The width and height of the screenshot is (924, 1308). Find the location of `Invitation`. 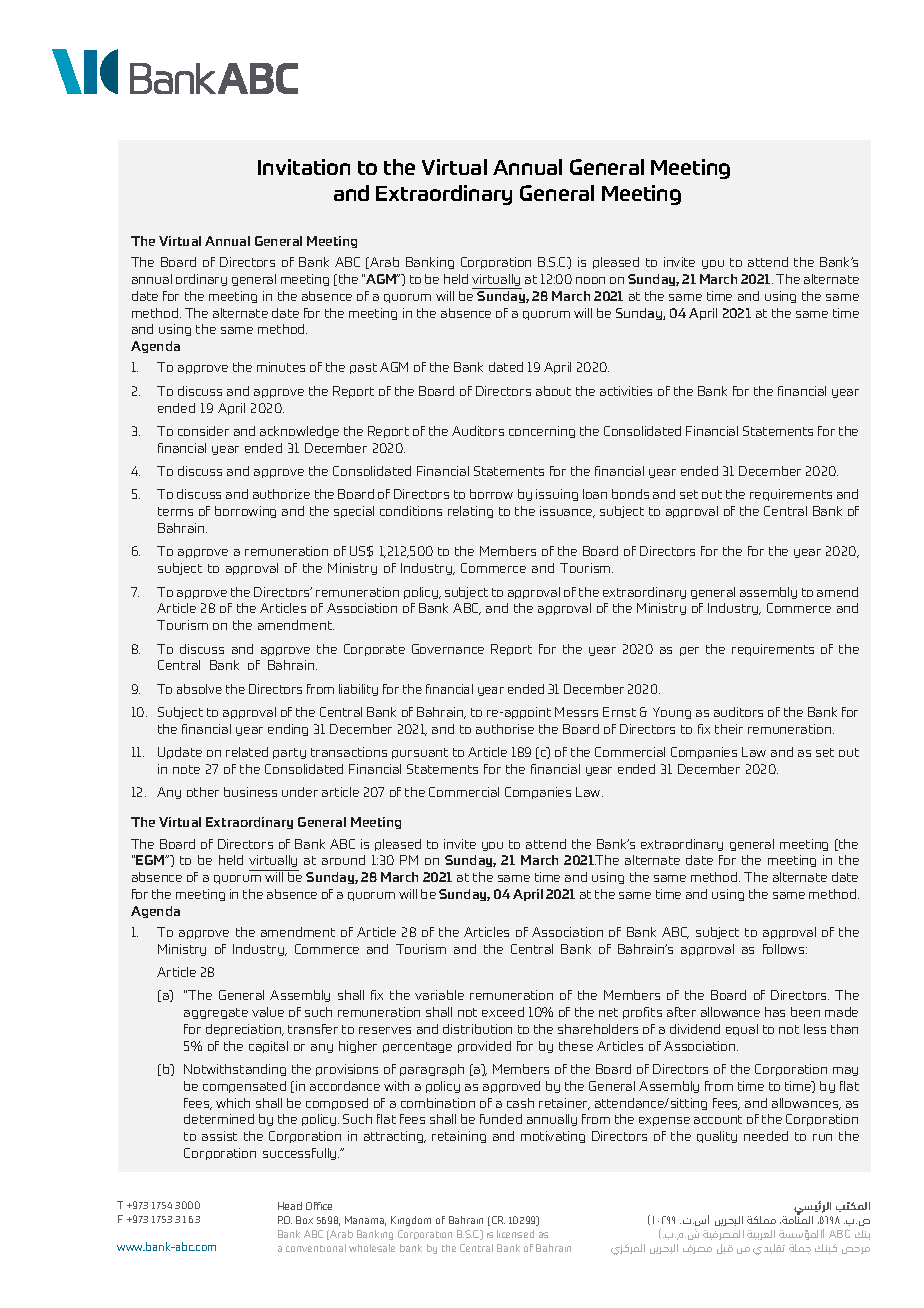

Invitation is located at coordinates (304, 167).
